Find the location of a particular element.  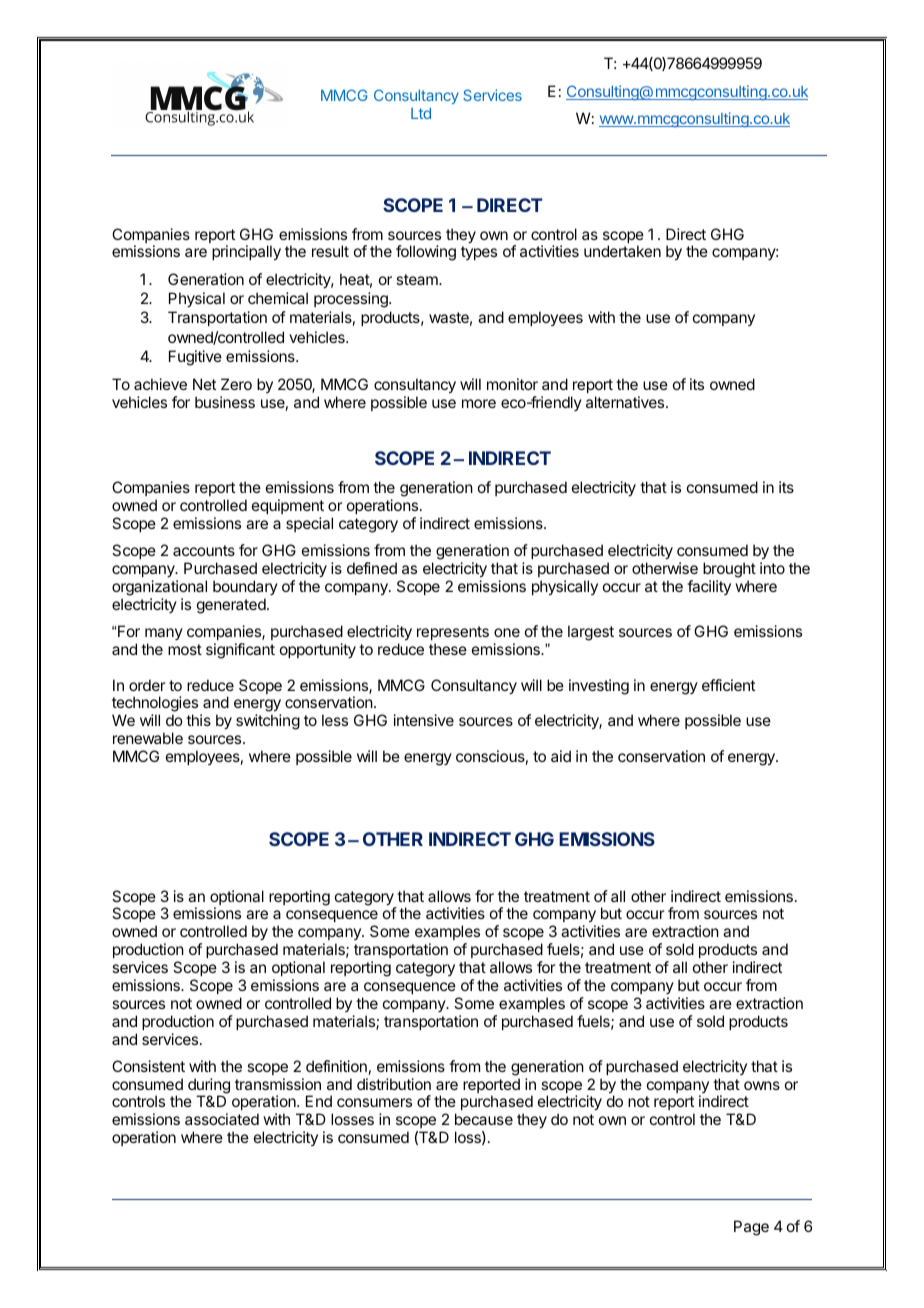

Consistent is located at coordinates (148, 1066).
